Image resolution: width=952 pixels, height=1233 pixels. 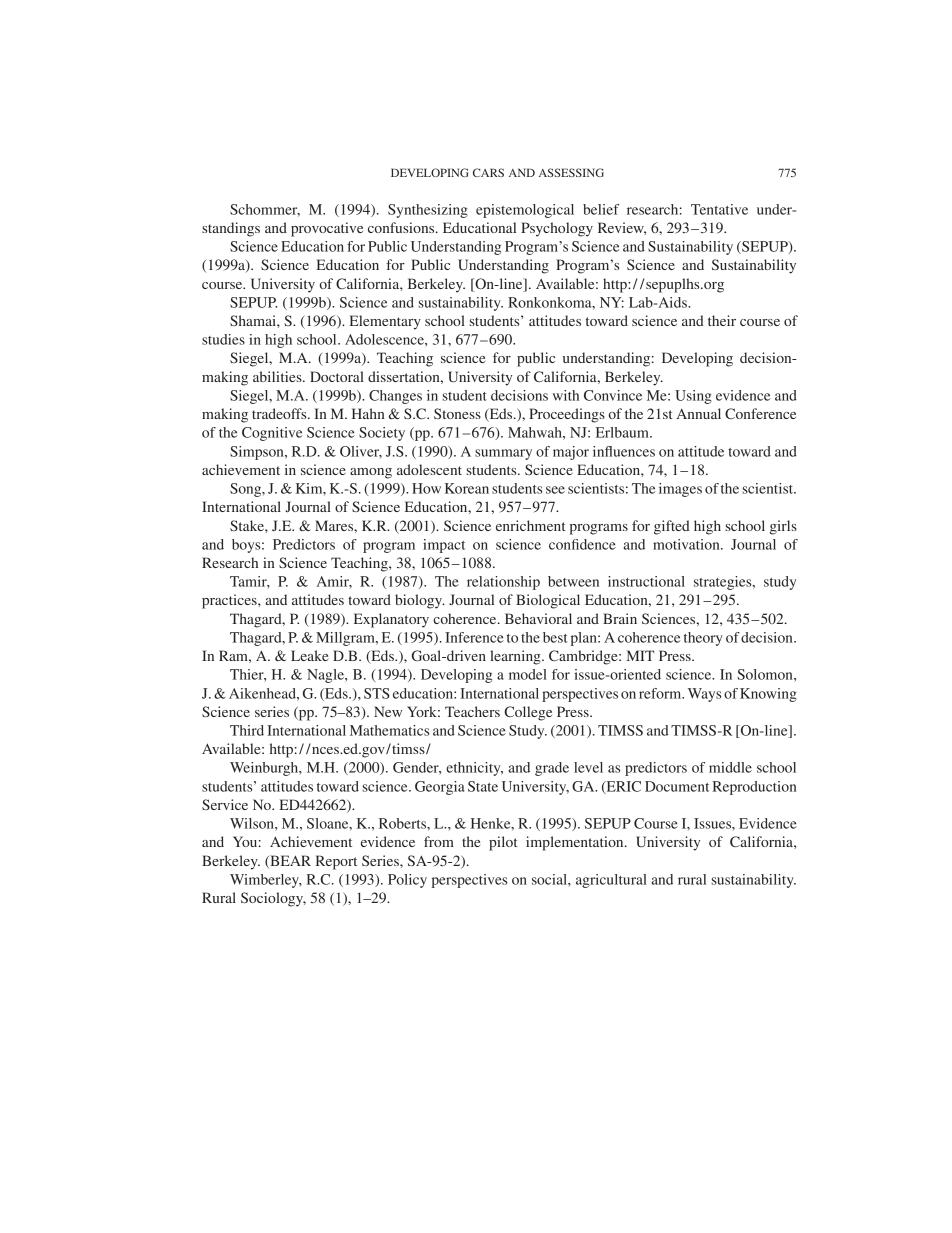 I want to click on BEAR, so click(x=289, y=861).
